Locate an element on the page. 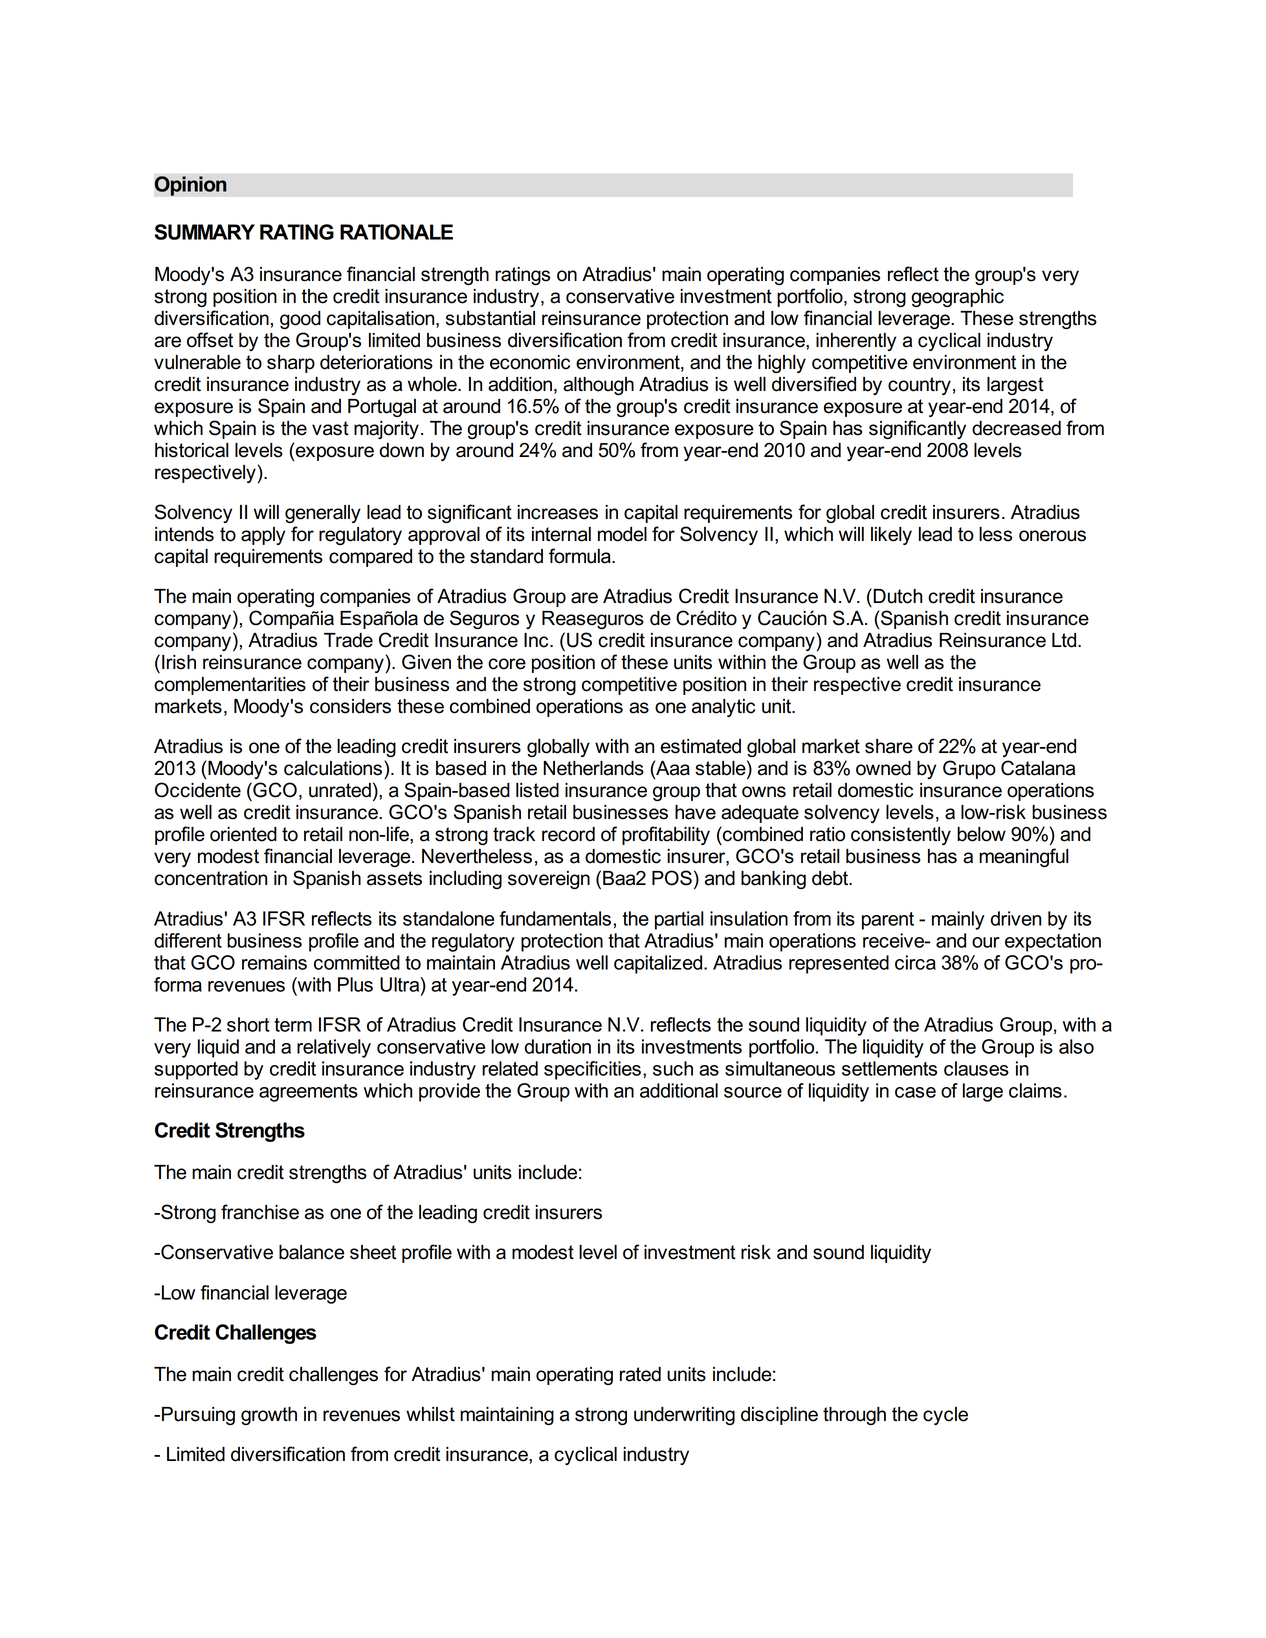  growth is located at coordinates (269, 1416).
